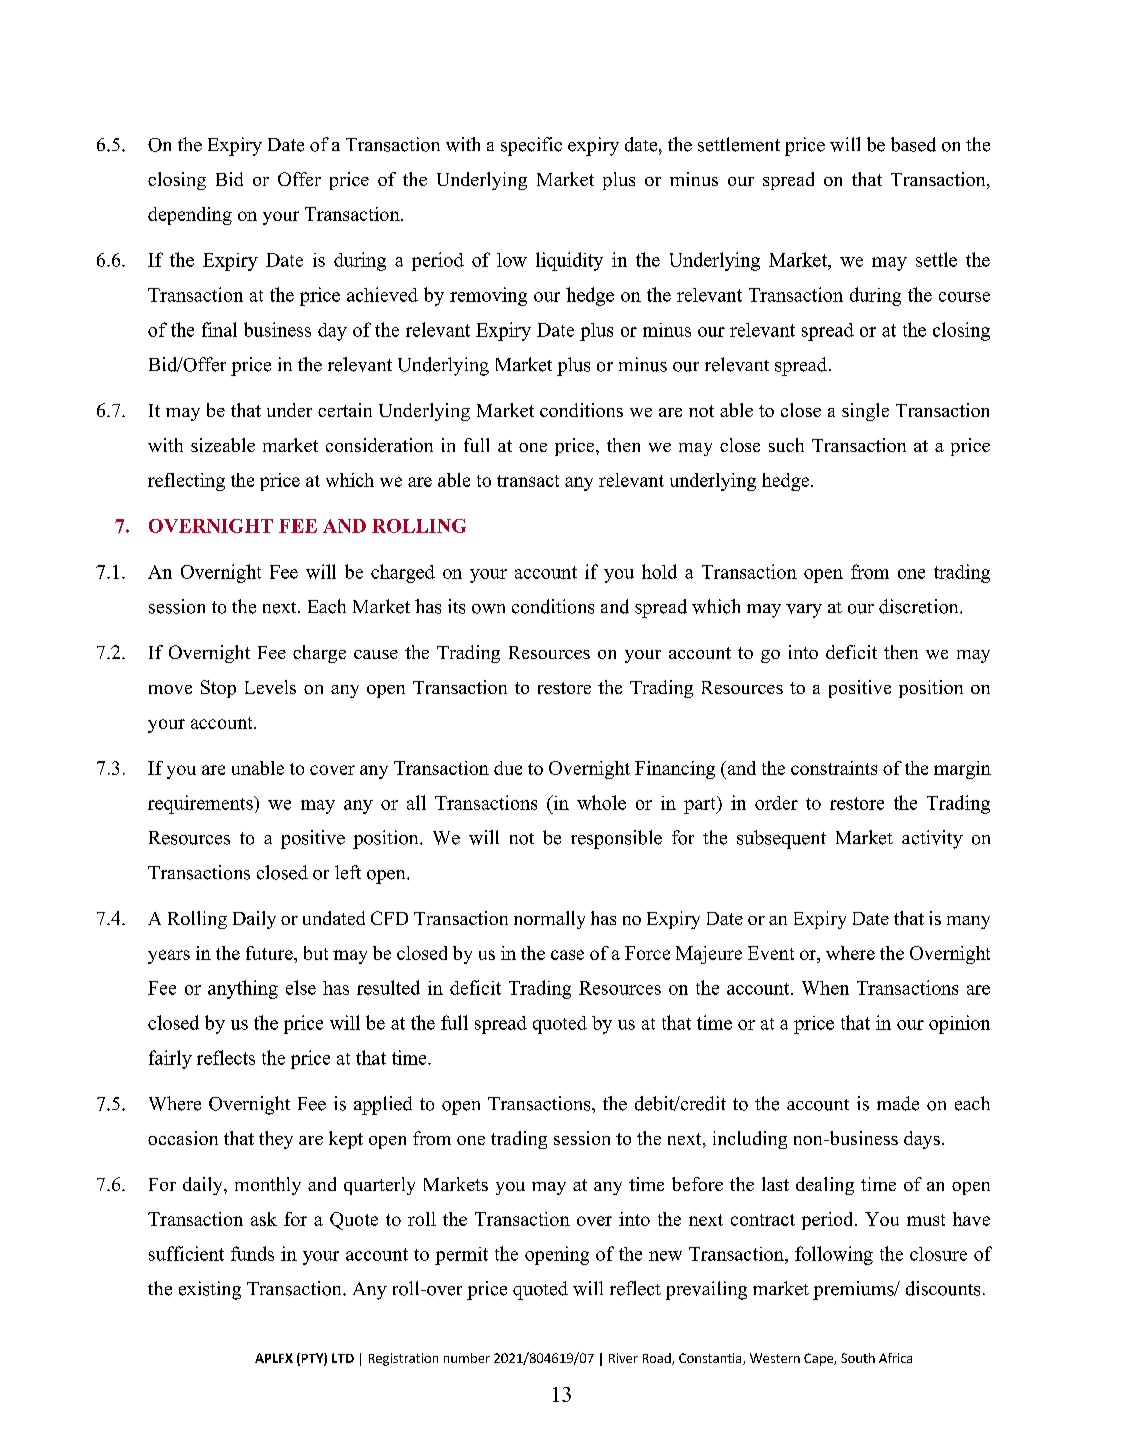  What do you see at coordinates (920, 606) in the screenshot?
I see `discretion` at bounding box center [920, 606].
